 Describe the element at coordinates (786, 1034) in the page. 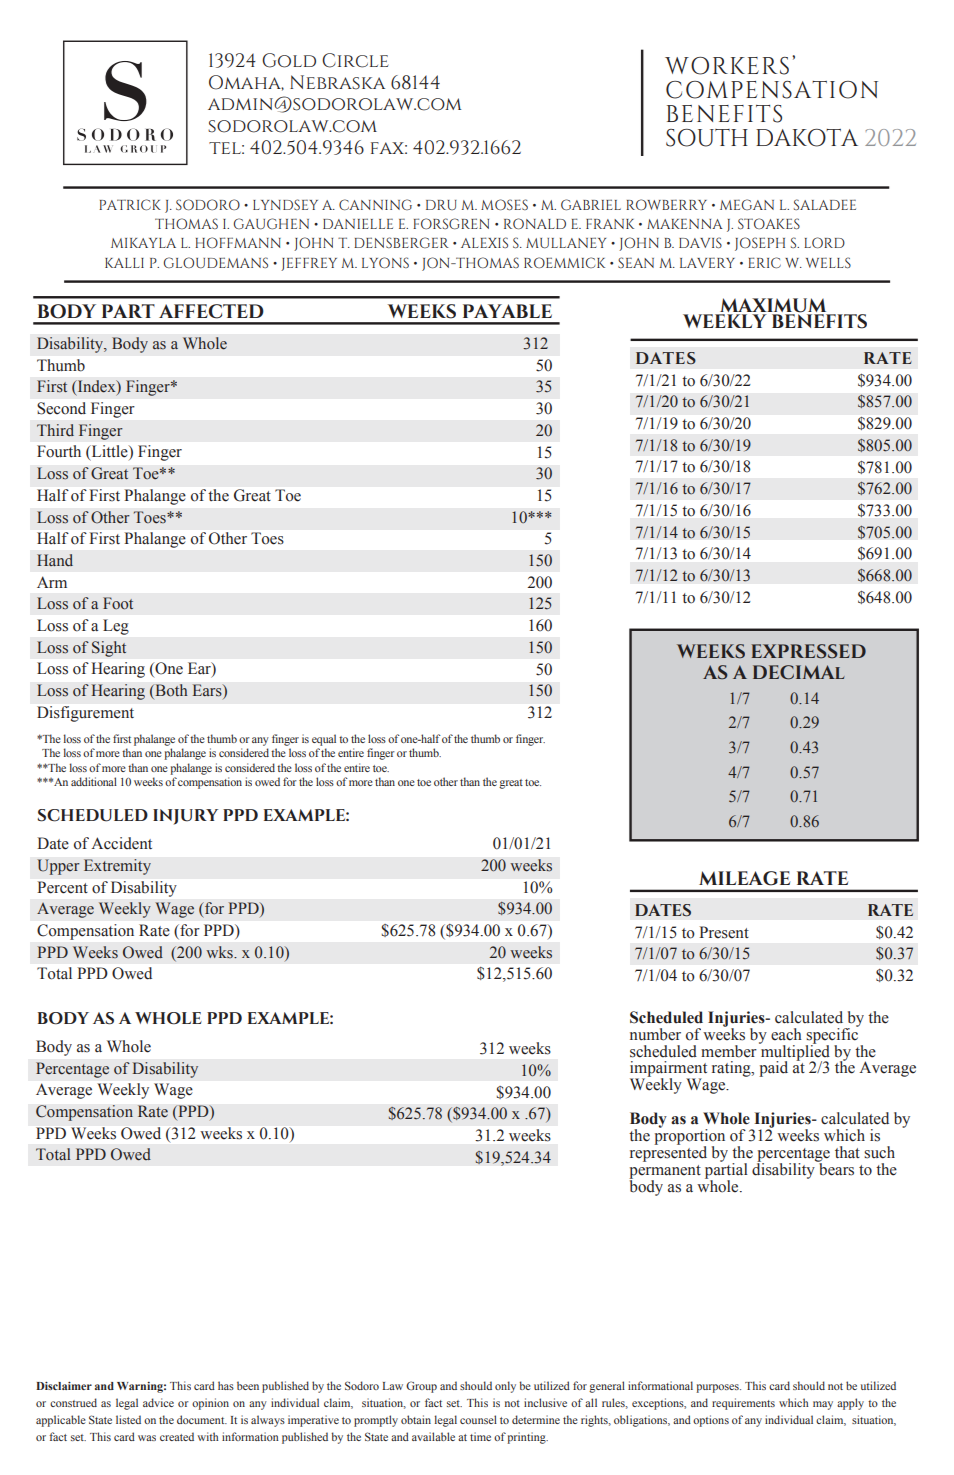

I see `each` at that location.
